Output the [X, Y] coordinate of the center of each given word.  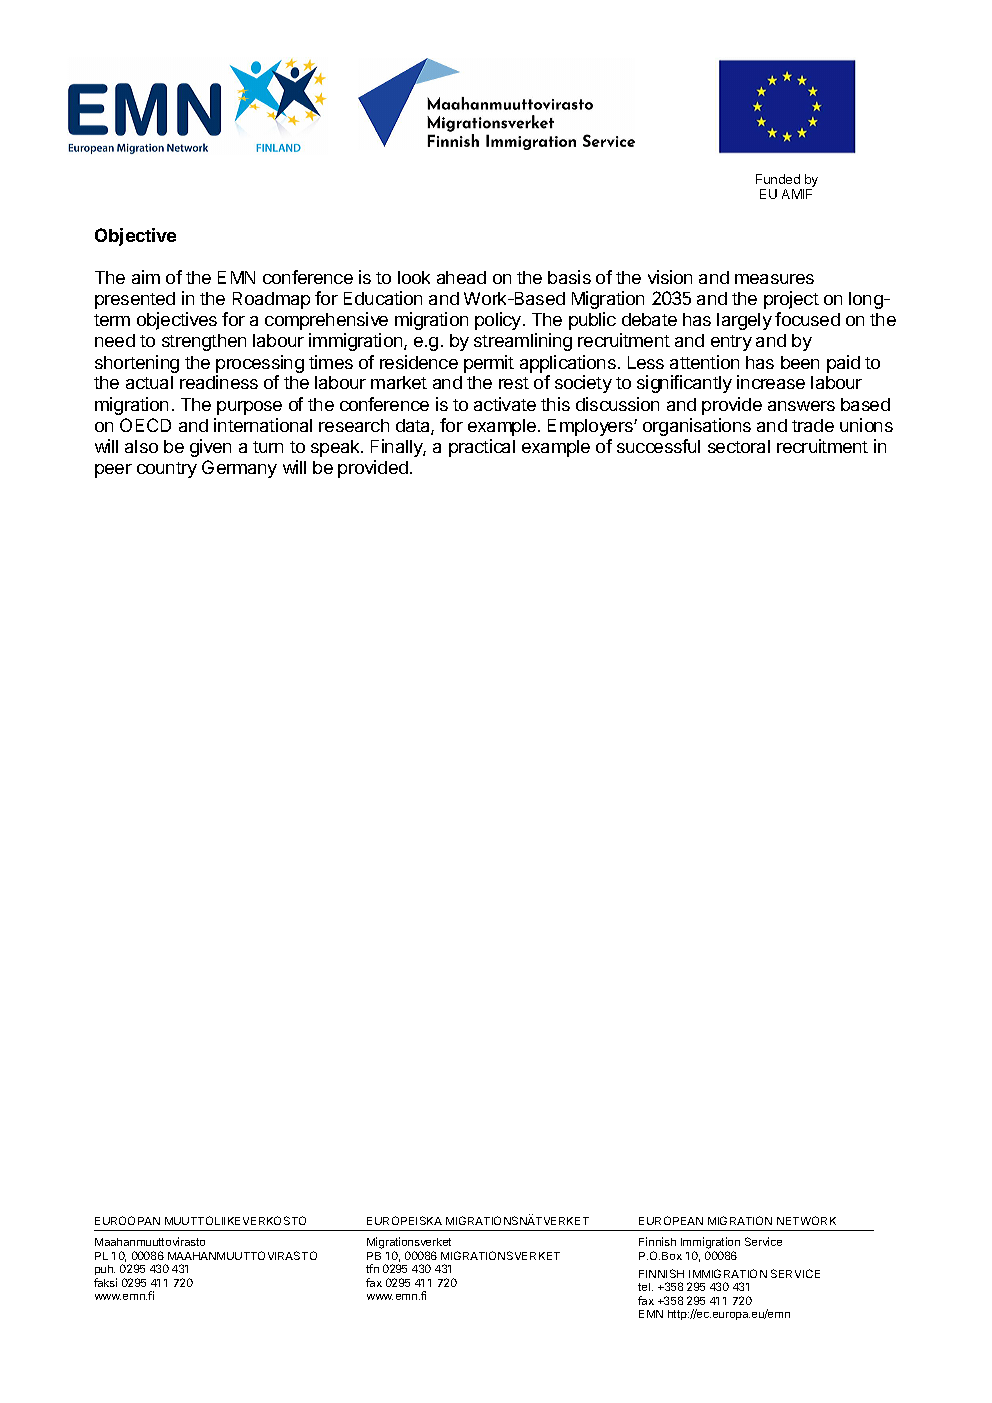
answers [801, 406]
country [167, 470]
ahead [461, 277]
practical [482, 448]
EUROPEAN [671, 1220]
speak [336, 448]
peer [113, 471]
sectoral [739, 446]
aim [146, 277]
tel [645, 1287]
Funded [778, 179]
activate [505, 404]
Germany [239, 469]
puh [105, 1270]
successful [658, 446]
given [210, 448]
